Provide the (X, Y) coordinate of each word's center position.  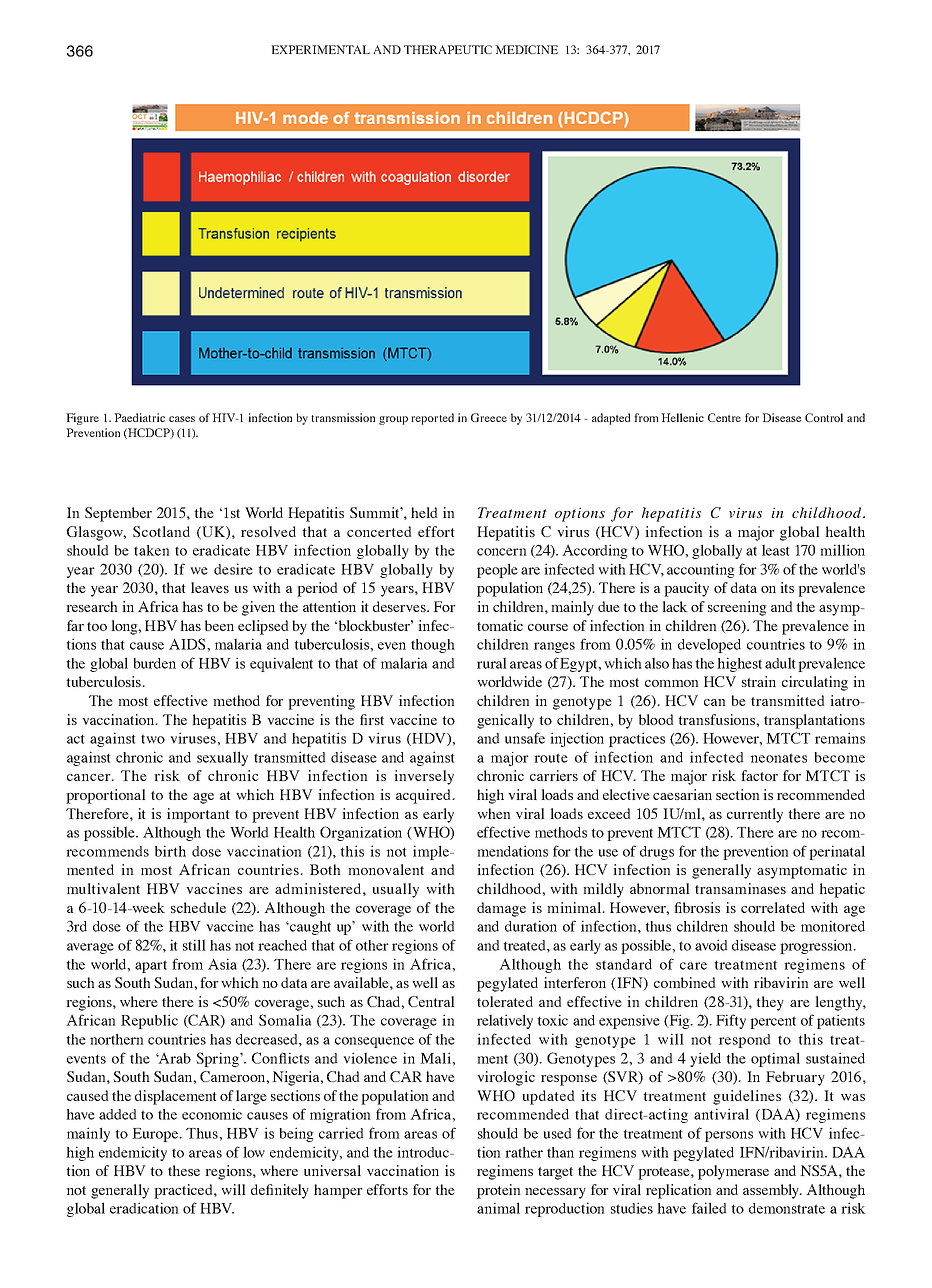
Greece (489, 417)
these (184, 1170)
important (198, 815)
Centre (724, 417)
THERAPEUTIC (448, 49)
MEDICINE (526, 49)
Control (824, 417)
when (494, 813)
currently (755, 815)
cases (182, 419)
